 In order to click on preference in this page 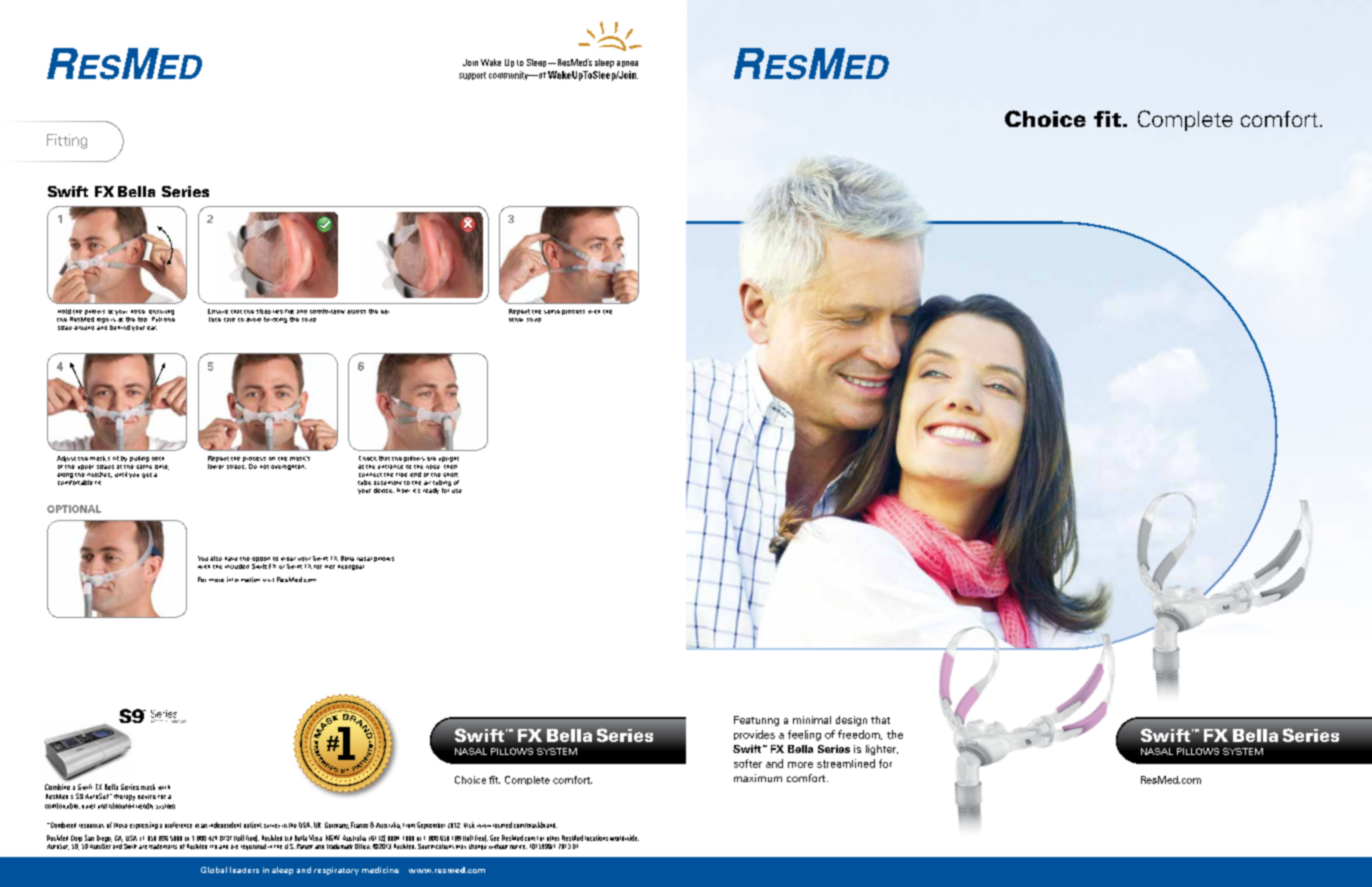, I will do `click(178, 825)`.
